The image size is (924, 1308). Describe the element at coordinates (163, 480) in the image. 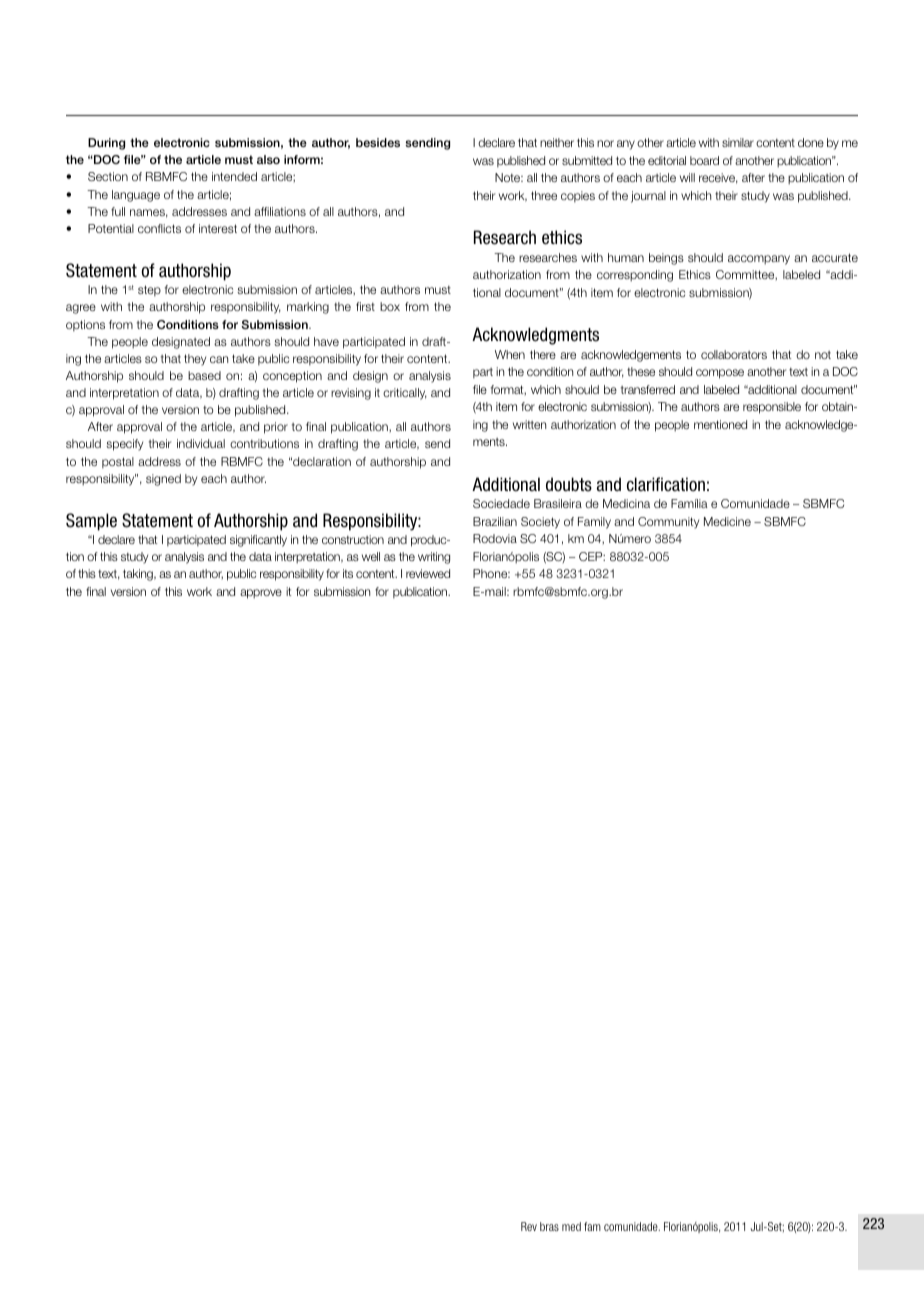

I see `signed` at that location.
